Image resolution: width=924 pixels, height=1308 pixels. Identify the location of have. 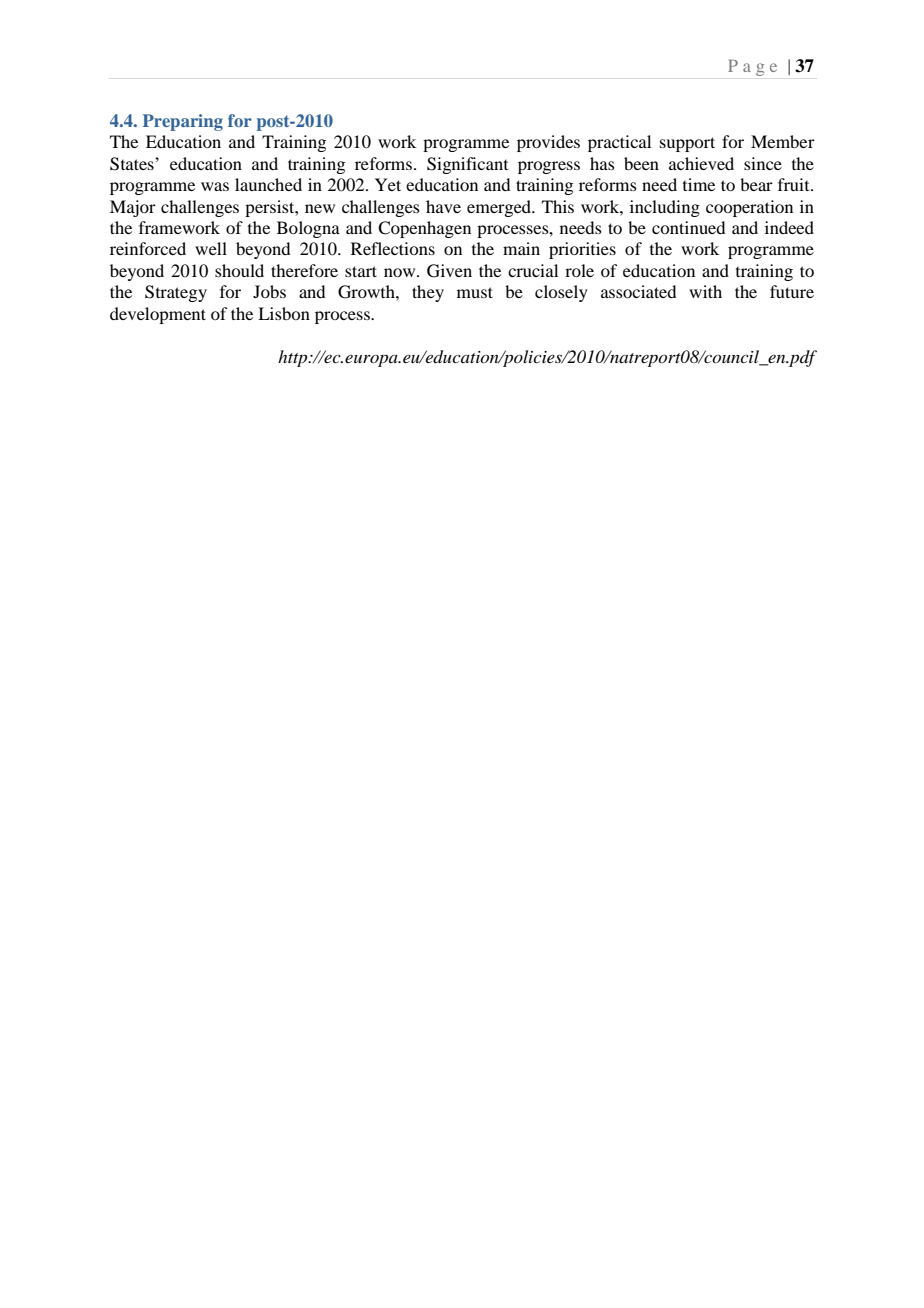
(443, 206).
